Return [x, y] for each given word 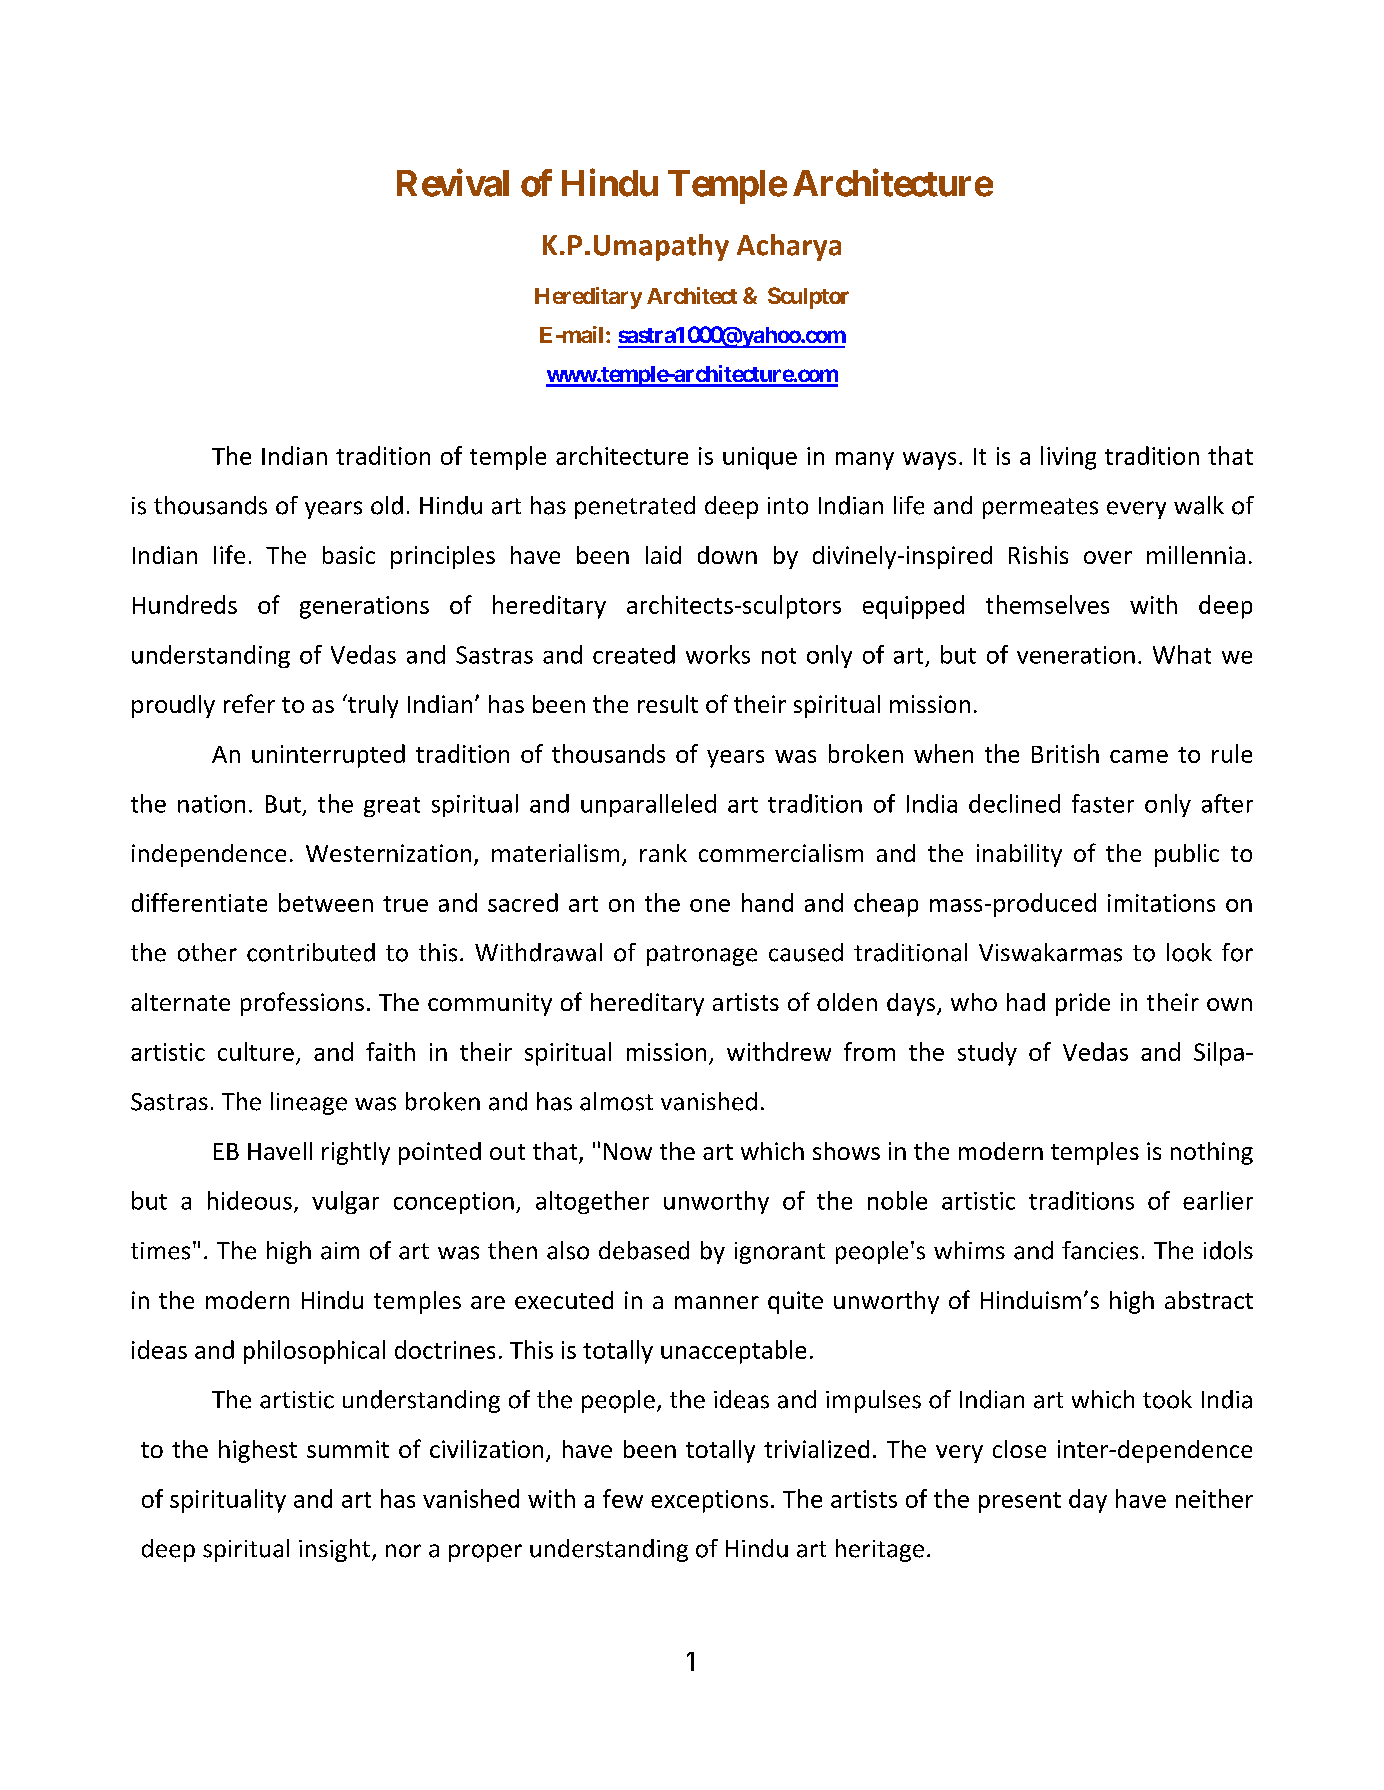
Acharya [789, 247]
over [1108, 557]
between [326, 902]
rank [663, 853]
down [727, 555]
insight [336, 1550]
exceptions [709, 1501]
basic [349, 555]
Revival [453, 183]
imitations [1161, 903]
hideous [250, 1200]
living [1068, 458]
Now [628, 1151]
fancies [1100, 1250]
